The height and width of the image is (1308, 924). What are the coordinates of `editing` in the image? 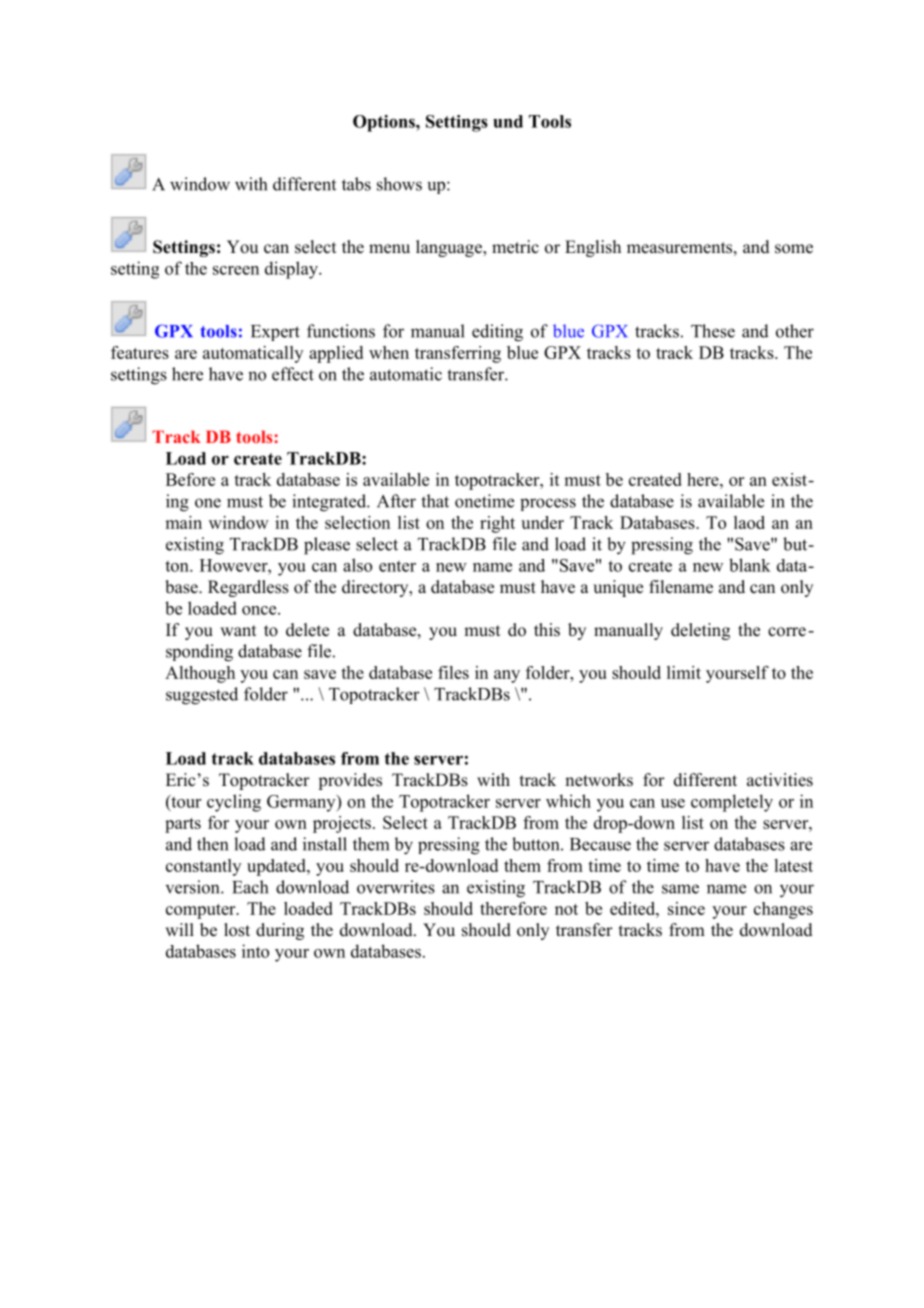 It's located at (497, 333).
